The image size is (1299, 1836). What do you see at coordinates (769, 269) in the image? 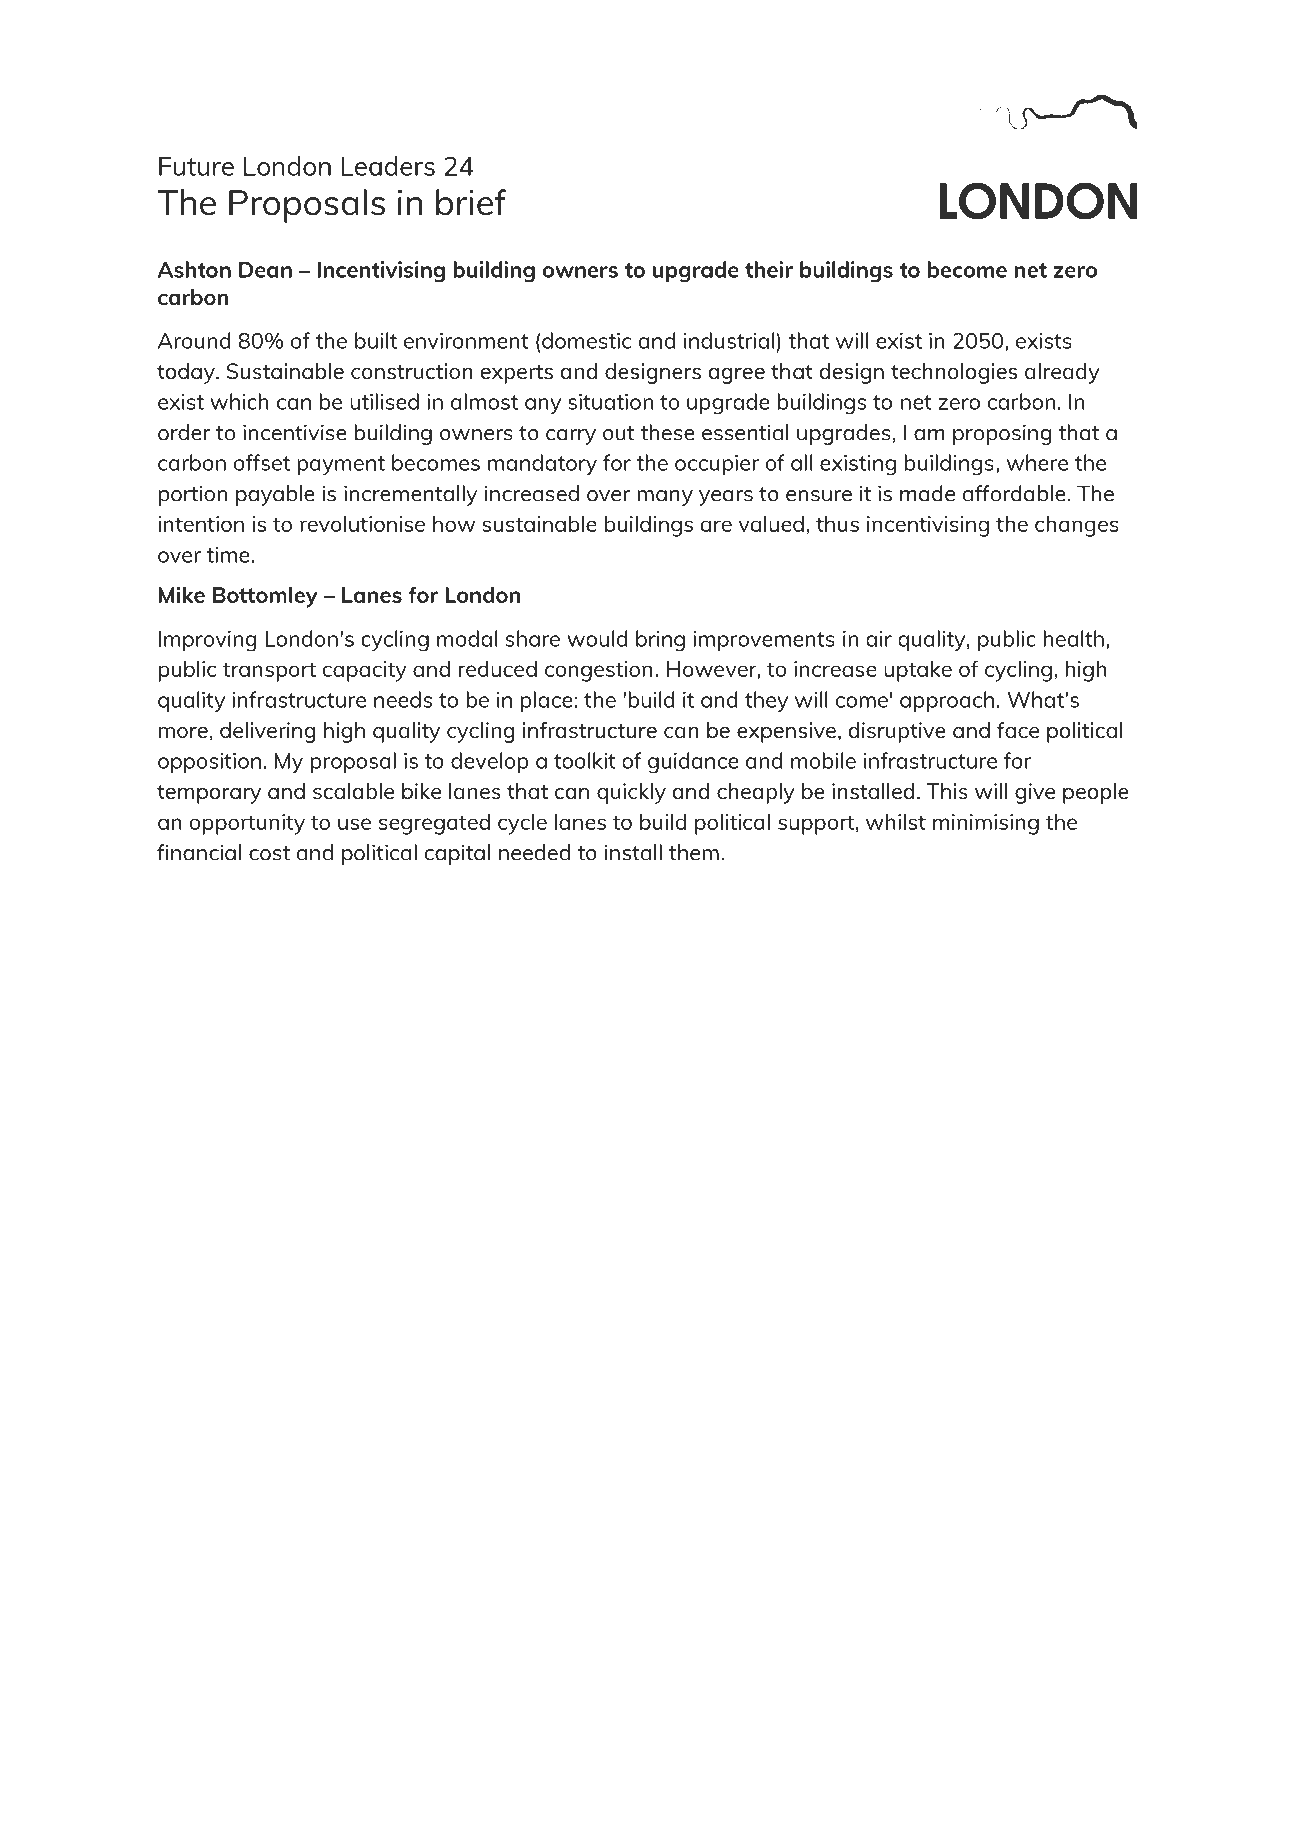
I see `their` at bounding box center [769, 269].
